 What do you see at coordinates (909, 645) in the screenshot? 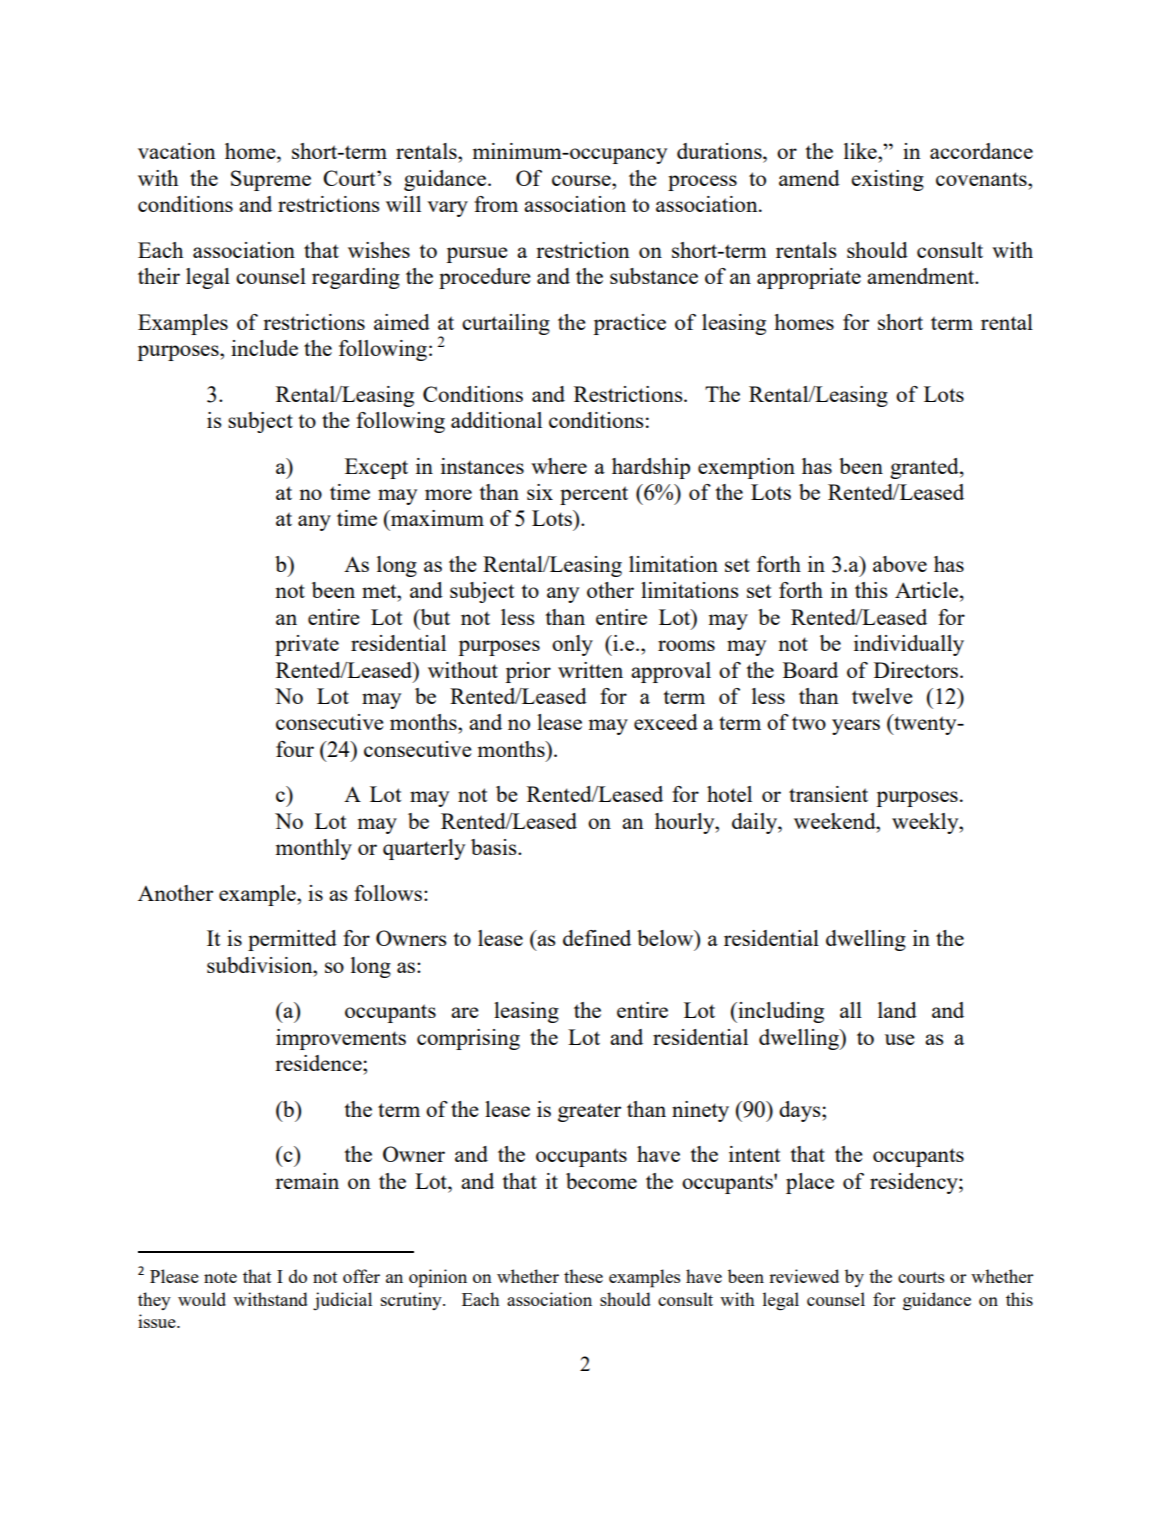
I see `individually` at bounding box center [909, 645].
